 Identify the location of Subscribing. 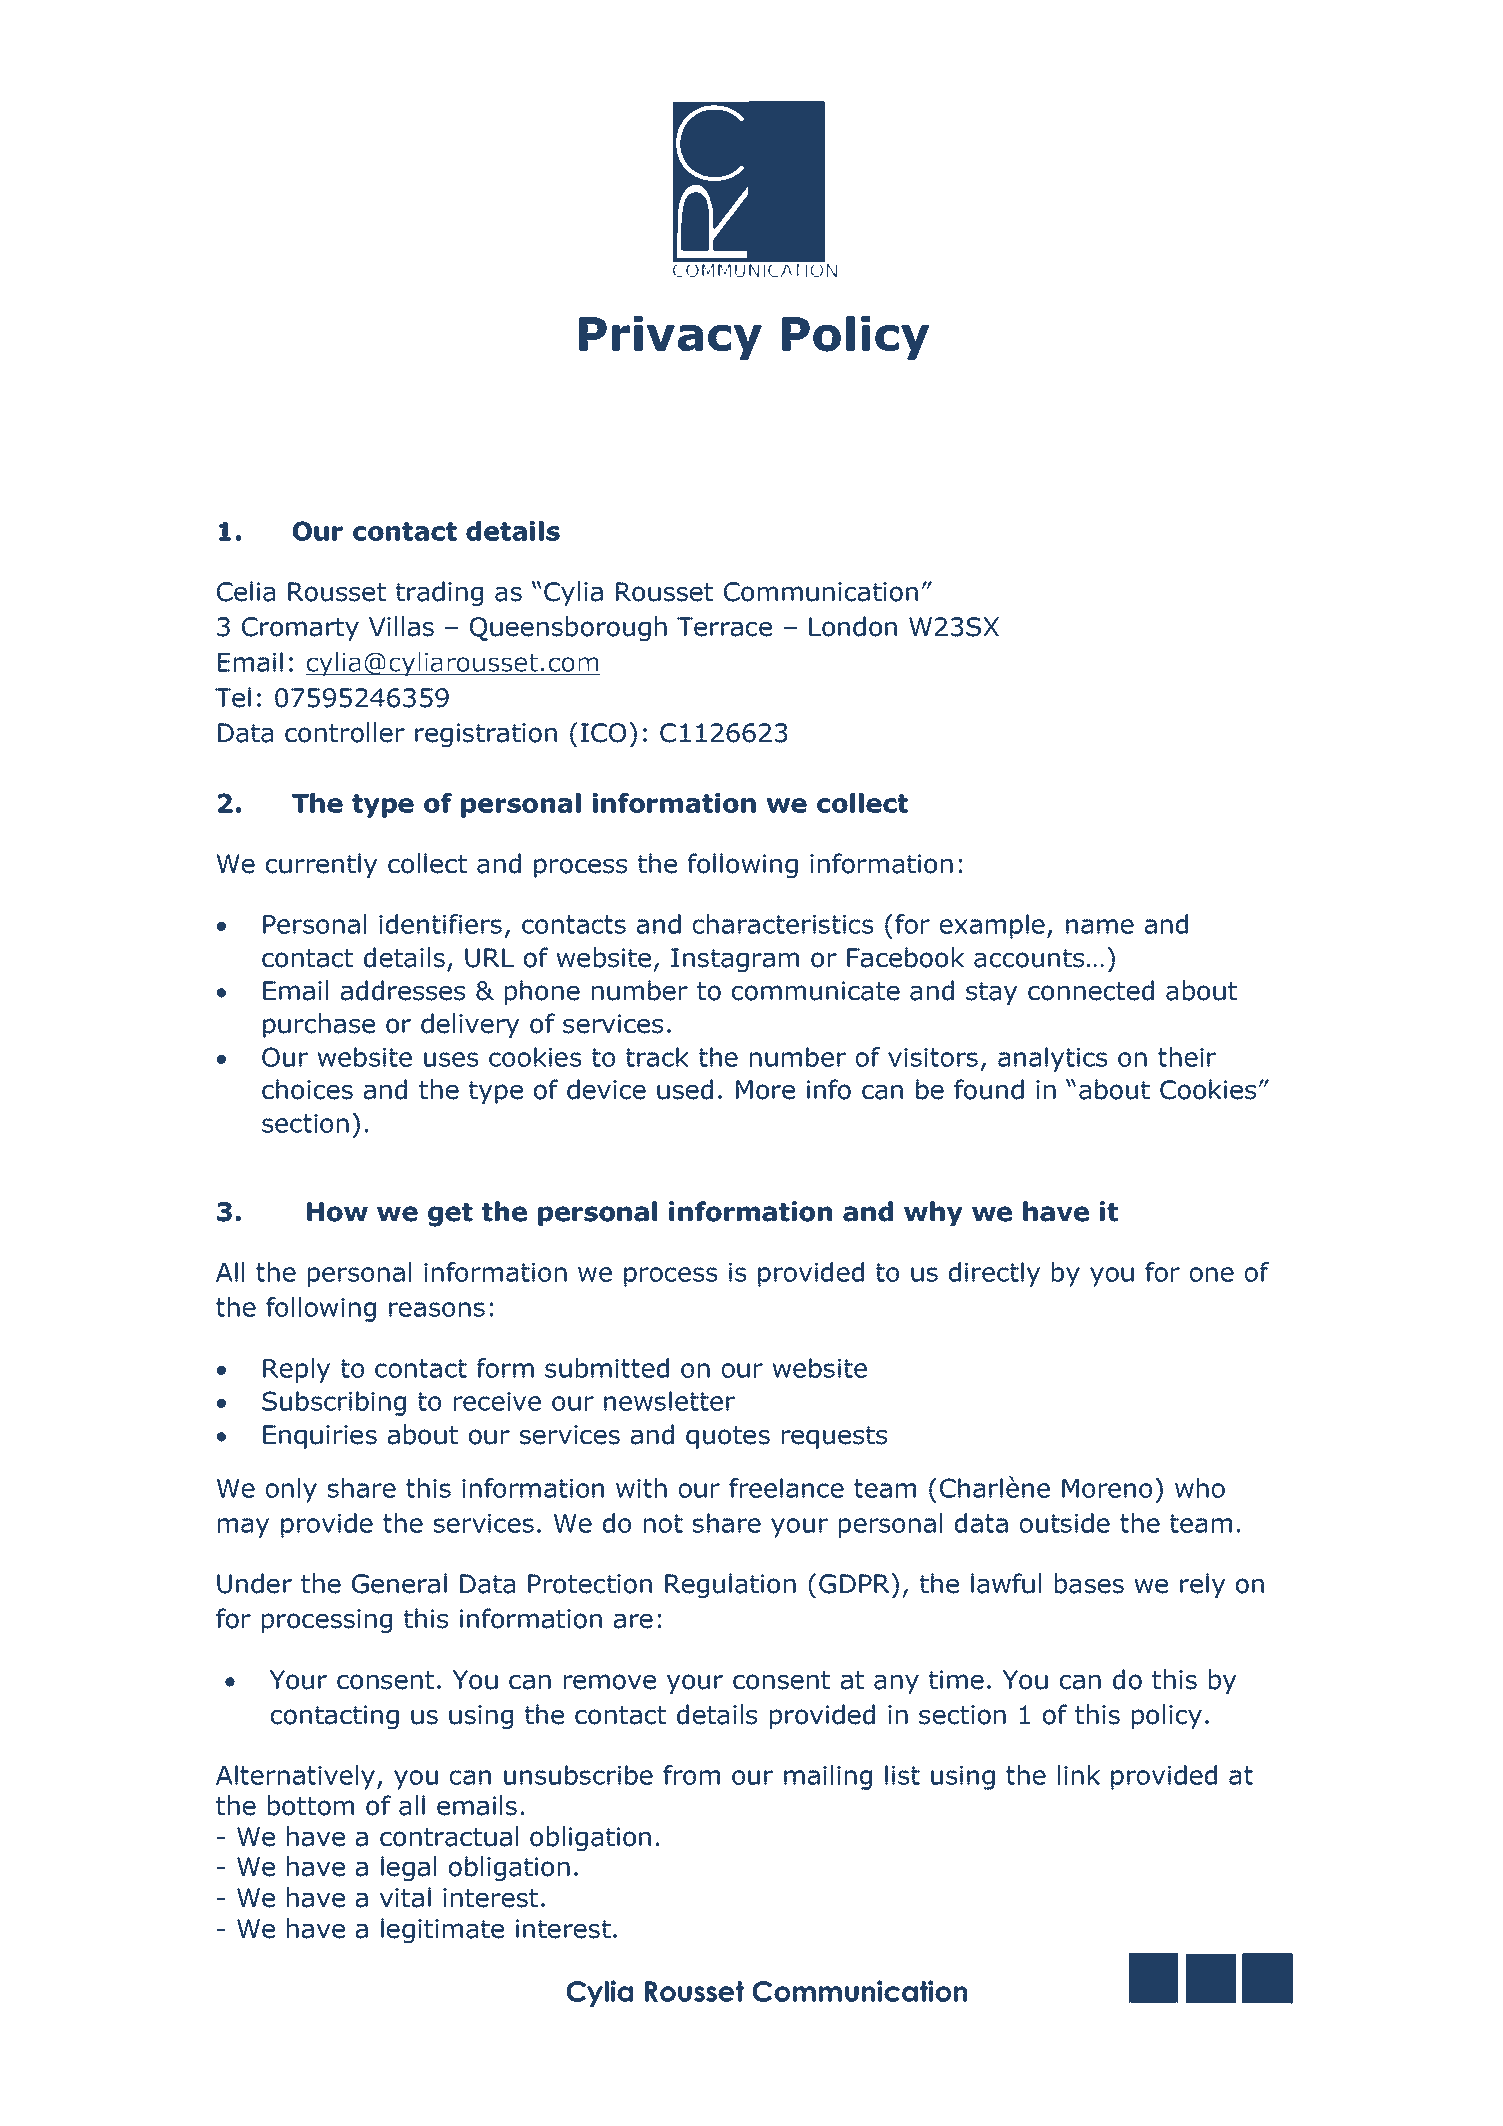
(334, 1403).
